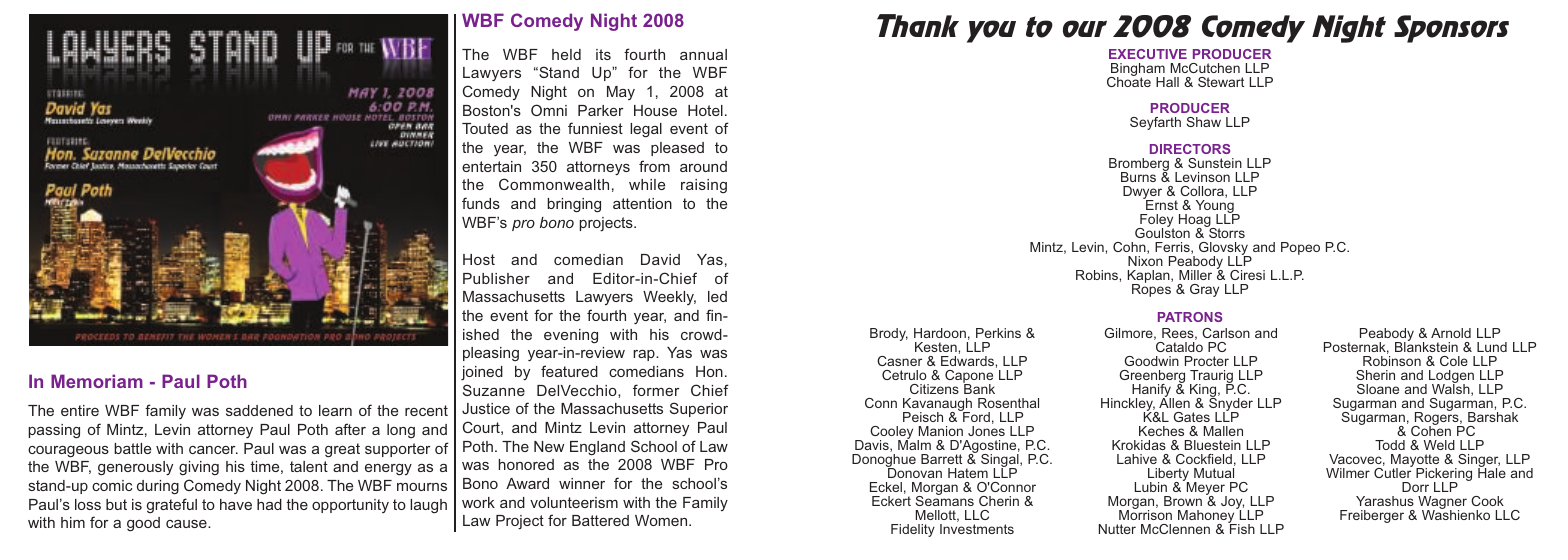  I want to click on Women, so click(662, 520).
